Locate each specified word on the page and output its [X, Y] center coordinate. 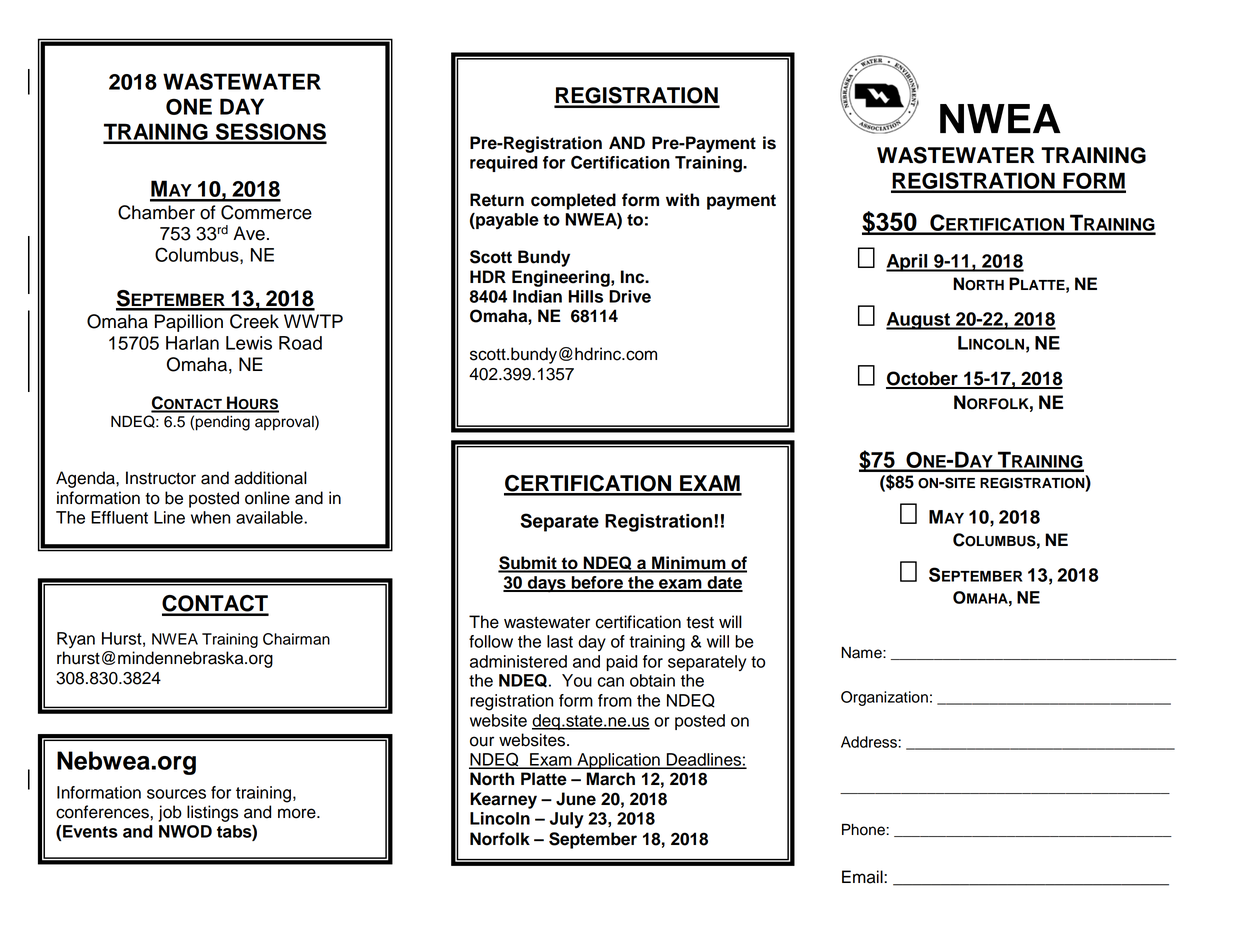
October [923, 379]
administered [518, 661]
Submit [528, 564]
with [682, 199]
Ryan [76, 640]
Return [497, 200]
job [170, 813]
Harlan [192, 343]
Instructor [161, 478]
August [919, 321]
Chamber [156, 212]
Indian [537, 296]
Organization [884, 698]
